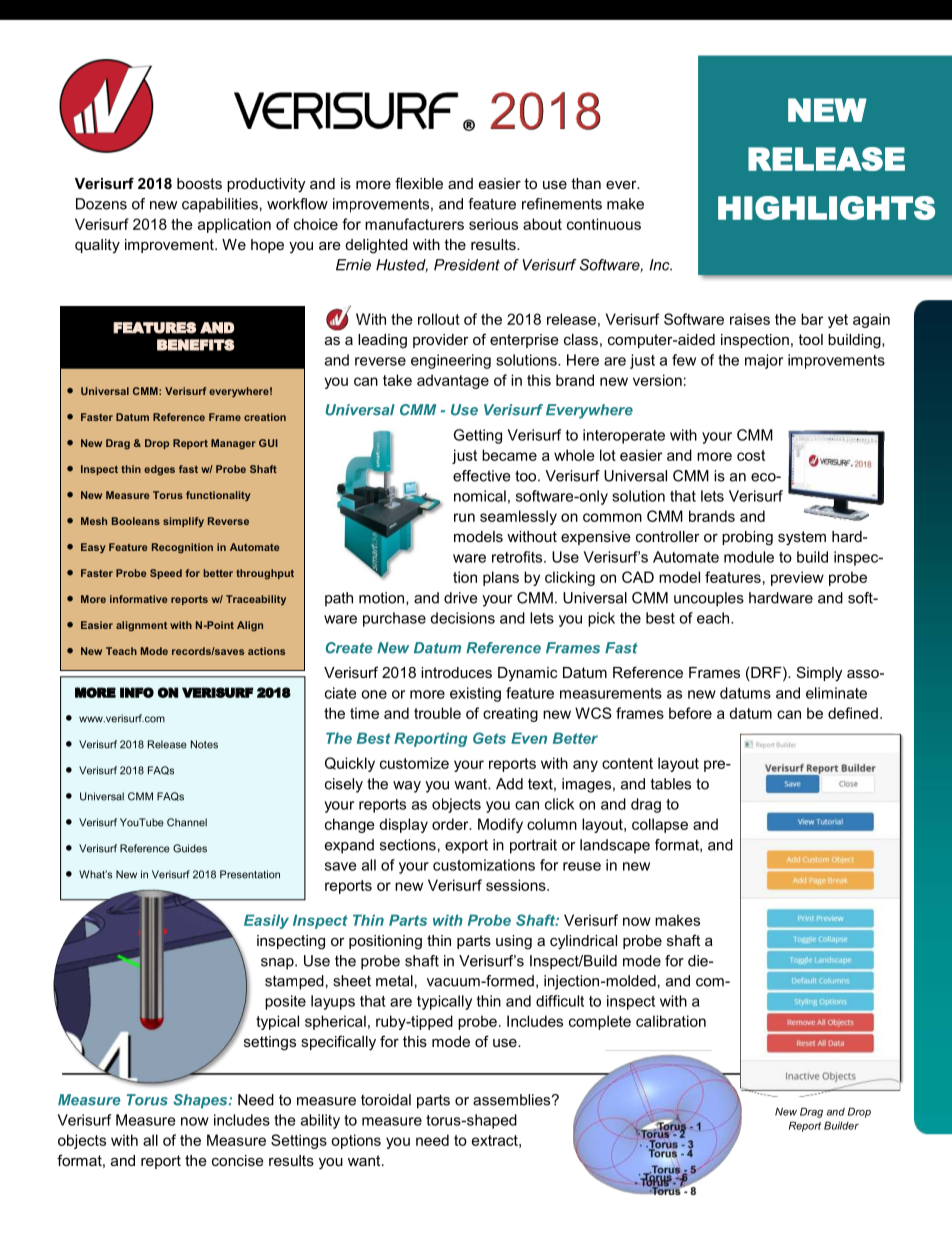  Describe the element at coordinates (266, 921) in the document. I see `Easily` at that location.
